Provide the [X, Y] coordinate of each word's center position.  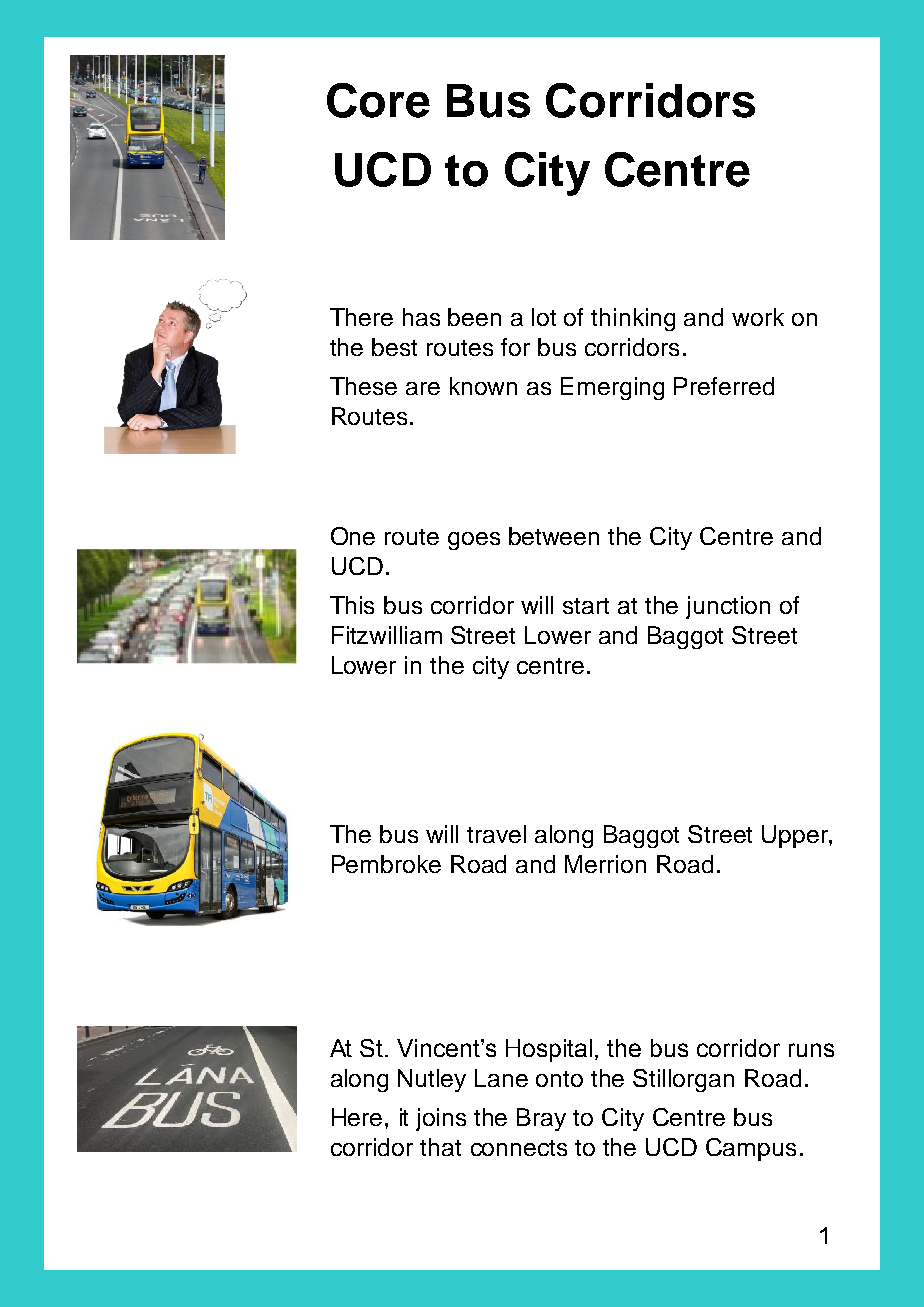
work [758, 317]
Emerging [612, 388]
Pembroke [386, 864]
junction [728, 607]
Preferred [724, 386]
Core [378, 100]
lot [544, 317]
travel [496, 834]
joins [441, 1119]
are [423, 388]
